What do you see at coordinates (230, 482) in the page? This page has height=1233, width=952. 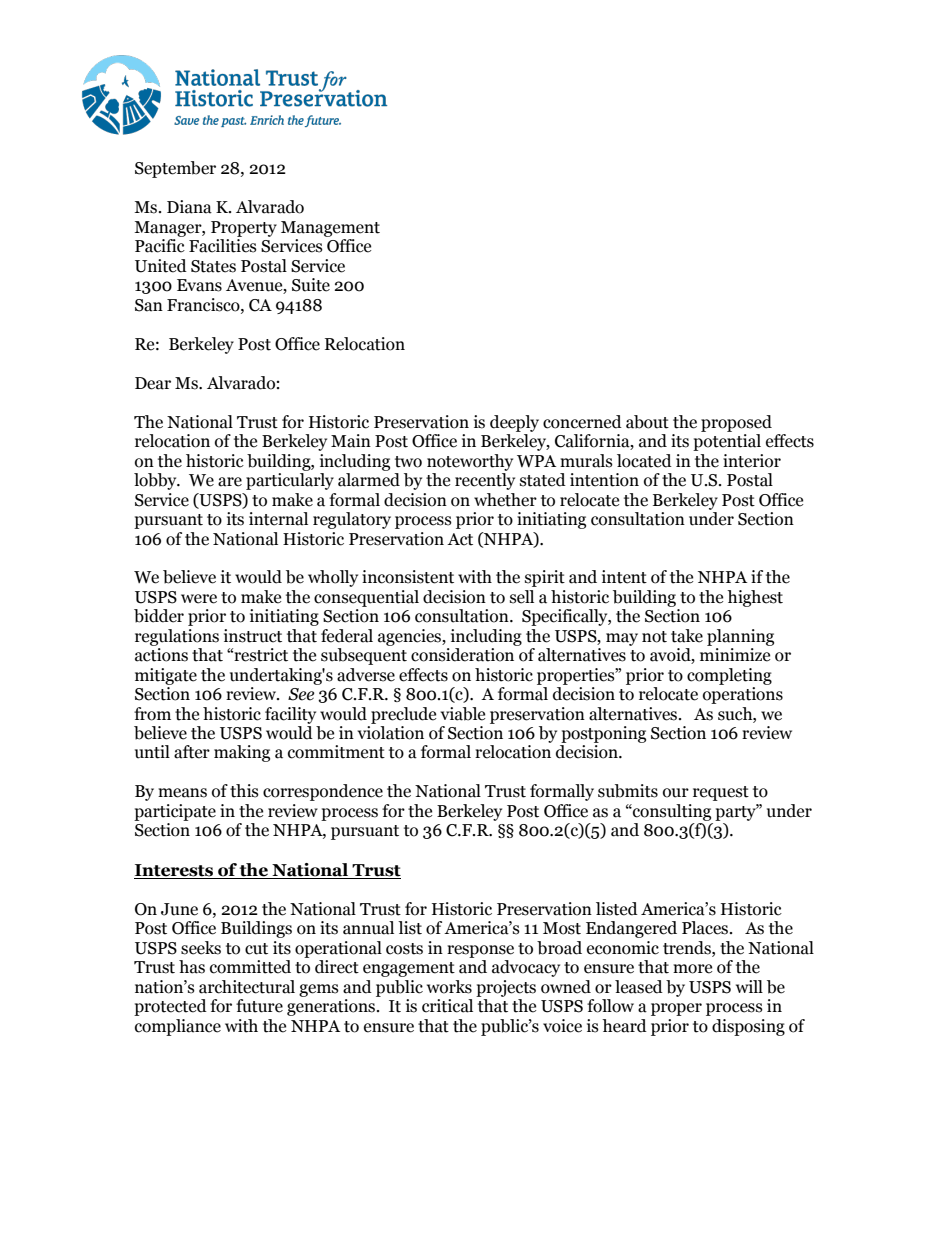 I see `are` at bounding box center [230, 482].
